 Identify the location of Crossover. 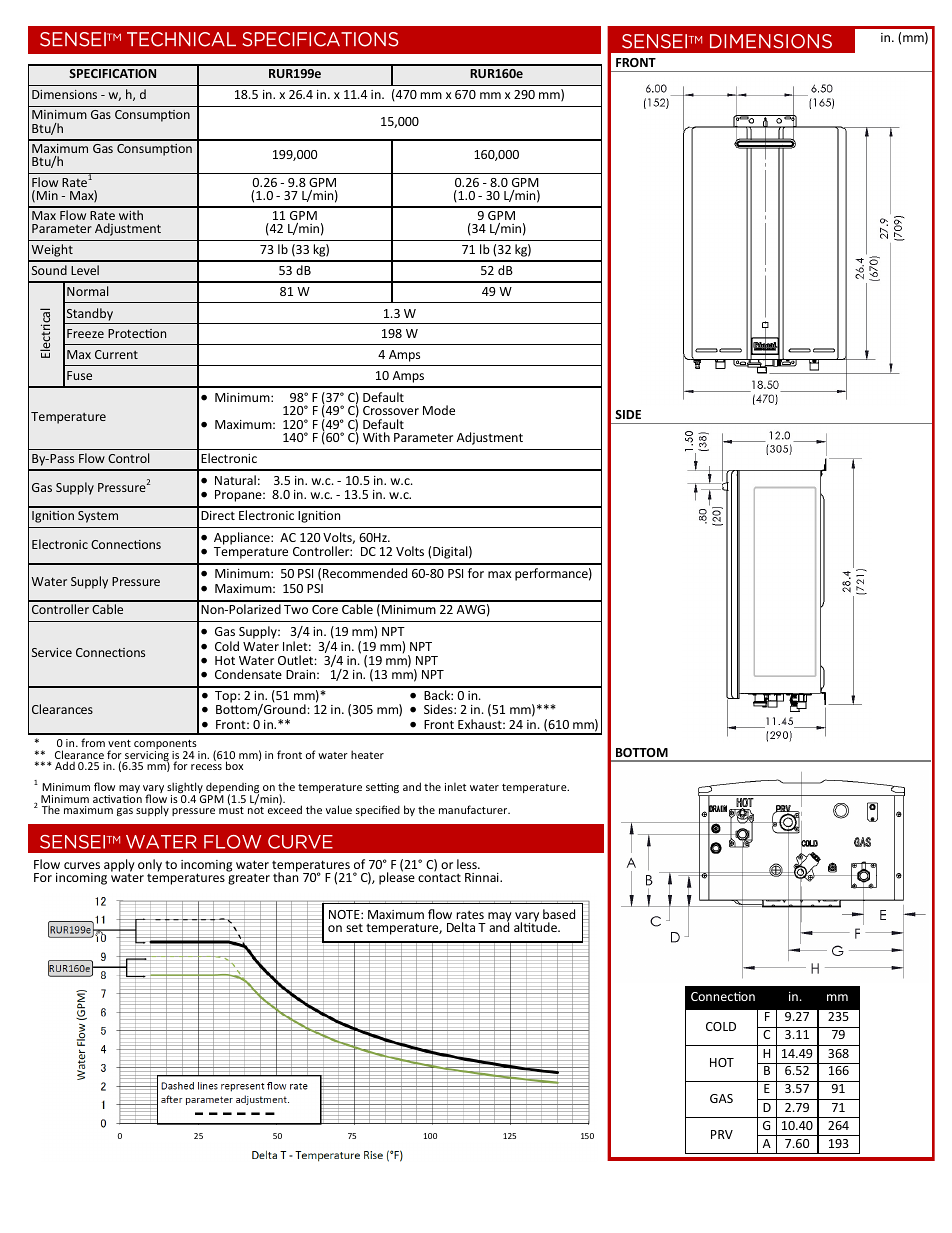
(391, 410).
